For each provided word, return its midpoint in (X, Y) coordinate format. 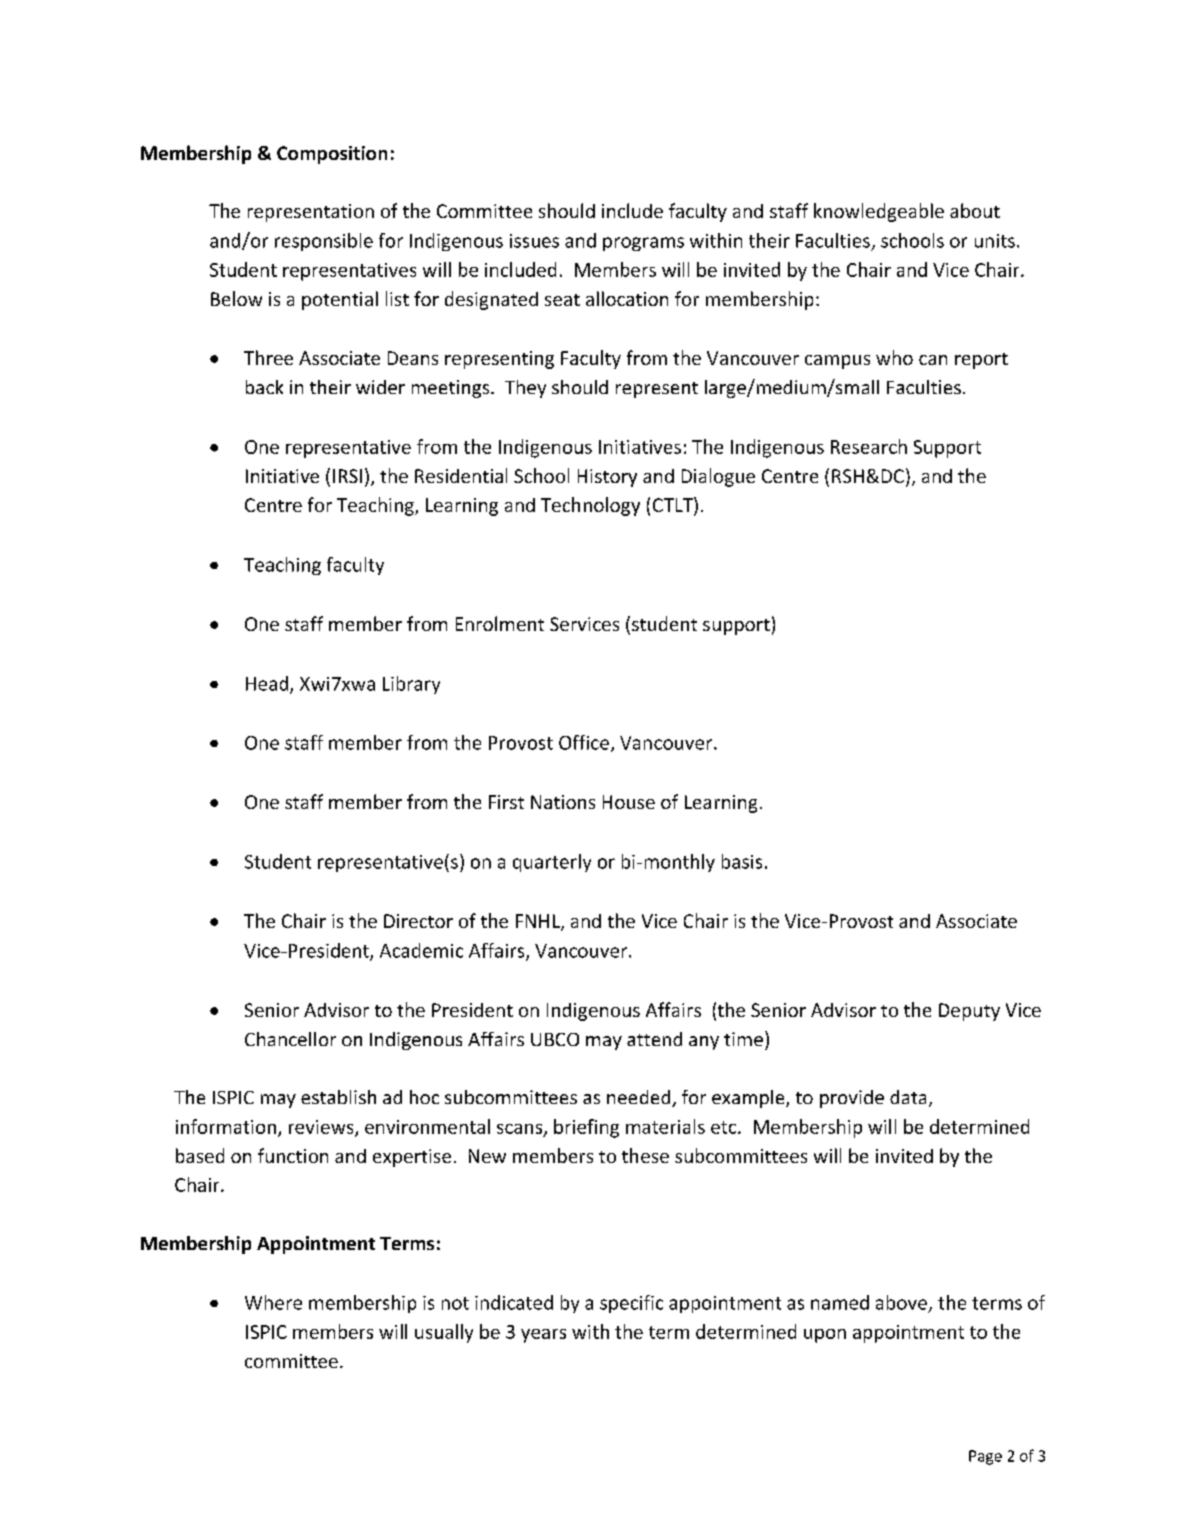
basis (742, 861)
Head (268, 684)
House (629, 802)
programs (643, 244)
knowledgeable (879, 212)
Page (985, 1457)
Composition (332, 155)
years (543, 1336)
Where (273, 1302)
